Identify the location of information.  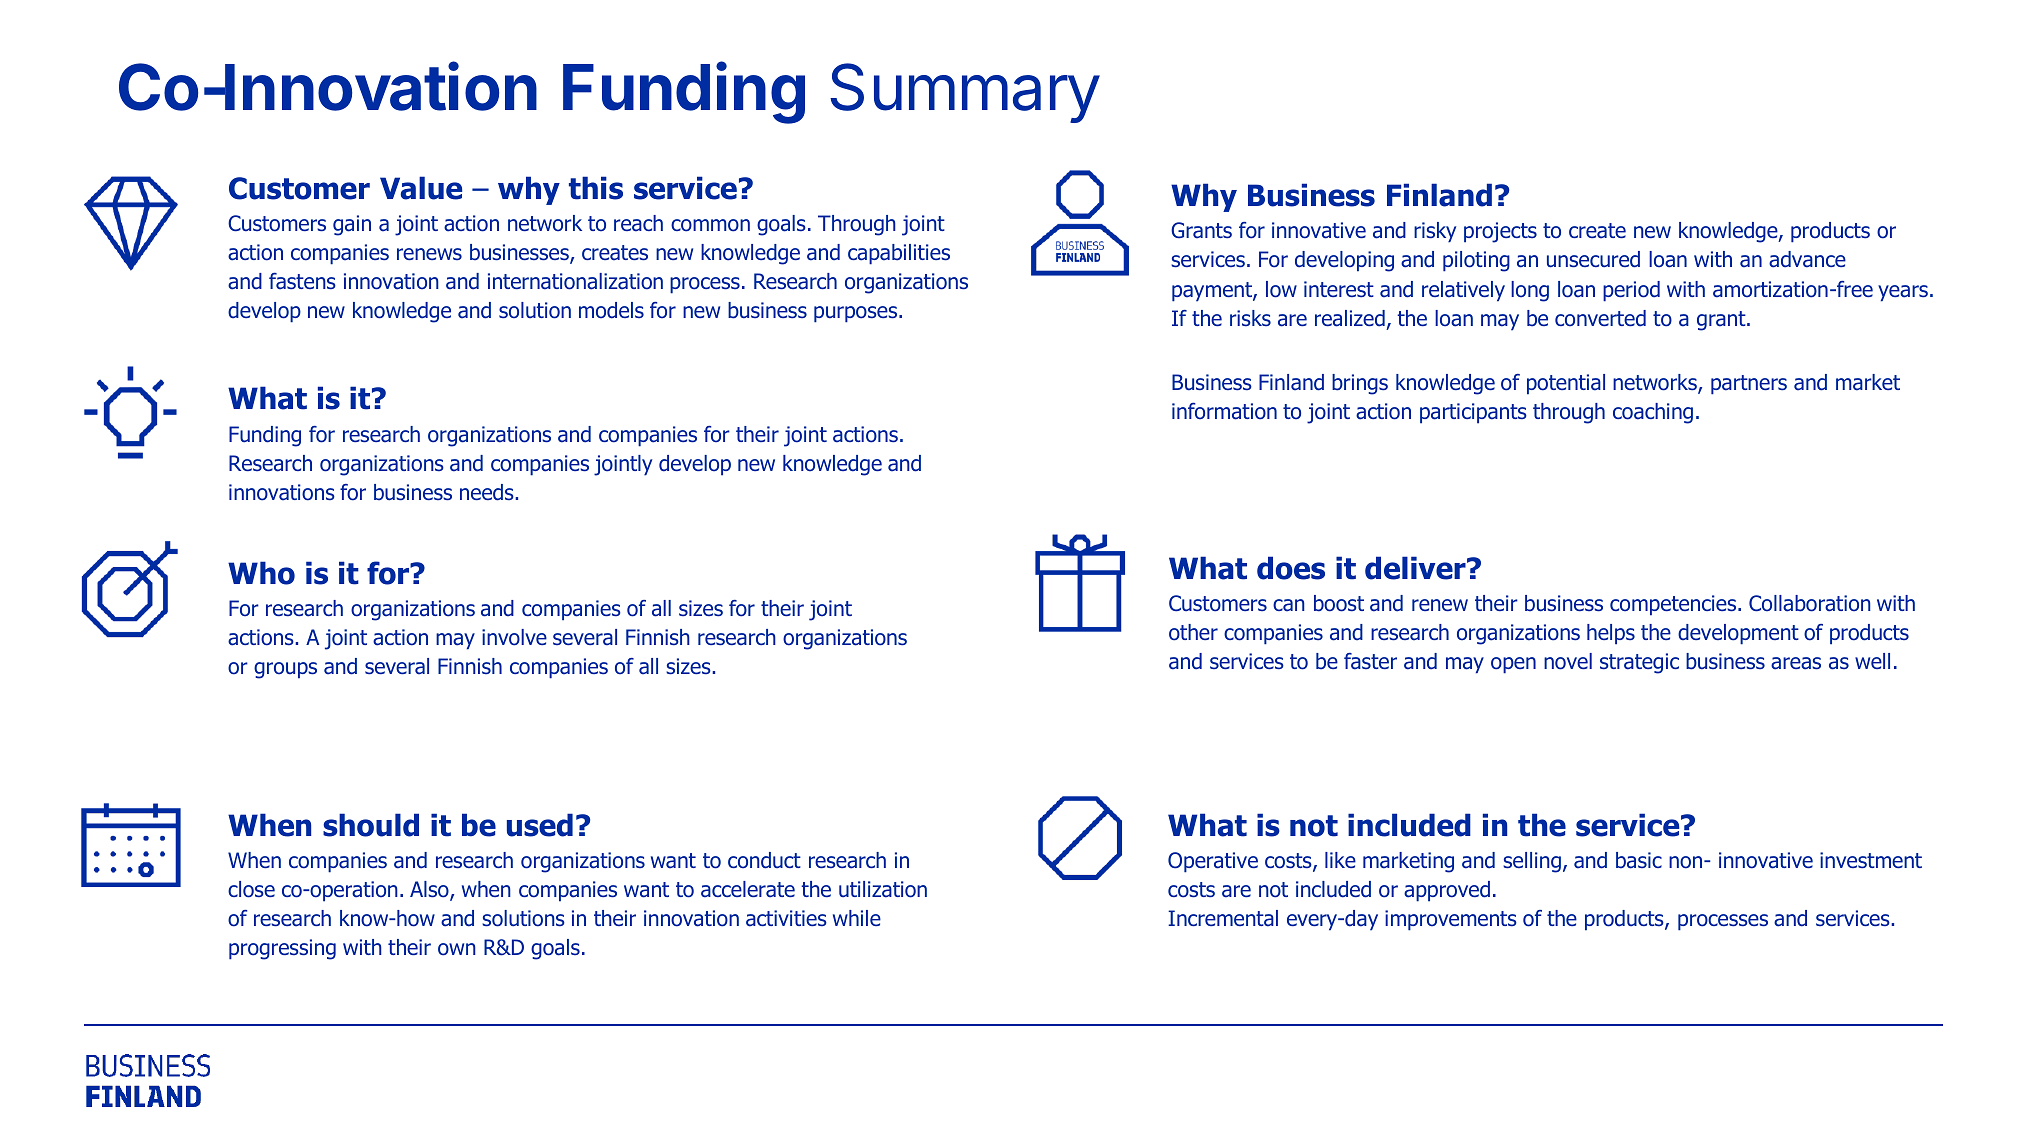
(1224, 411).
